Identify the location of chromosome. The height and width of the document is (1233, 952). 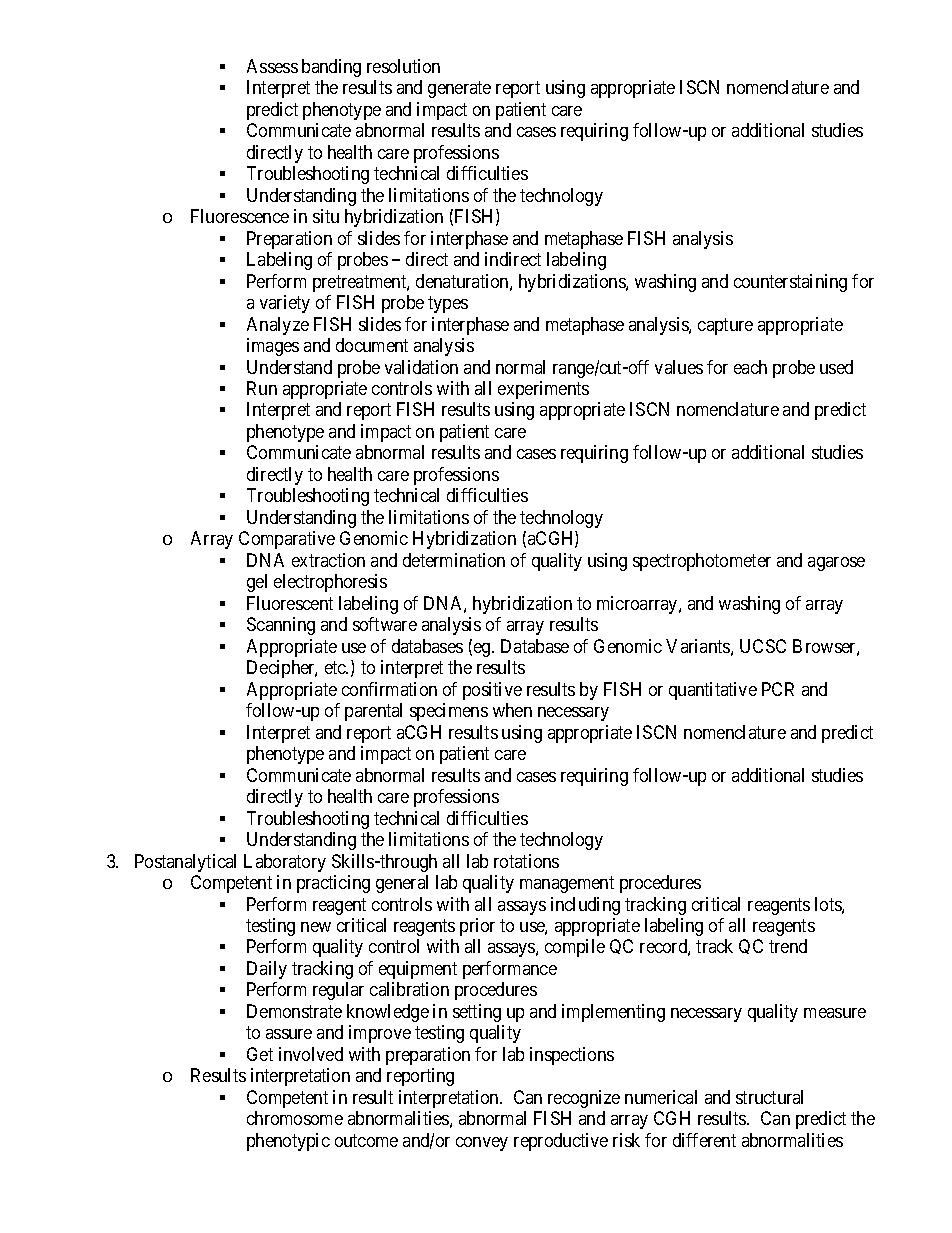
(295, 1118).
